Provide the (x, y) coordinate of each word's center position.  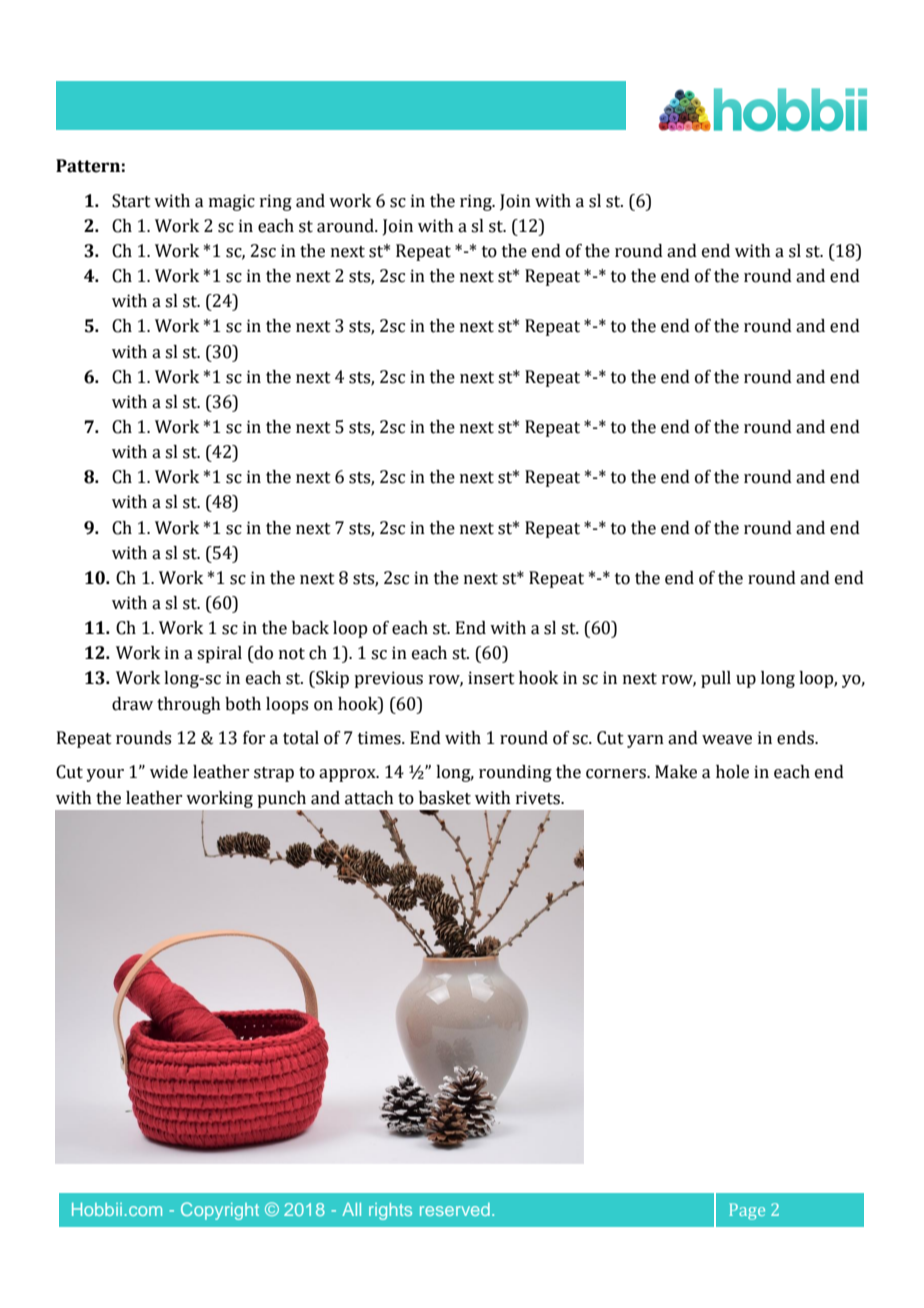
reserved (455, 1209)
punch (282, 799)
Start (131, 201)
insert (491, 678)
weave (727, 740)
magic (232, 202)
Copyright (220, 1211)
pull (716, 679)
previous (388, 679)
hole (732, 772)
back (310, 628)
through (189, 705)
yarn (645, 741)
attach (369, 798)
